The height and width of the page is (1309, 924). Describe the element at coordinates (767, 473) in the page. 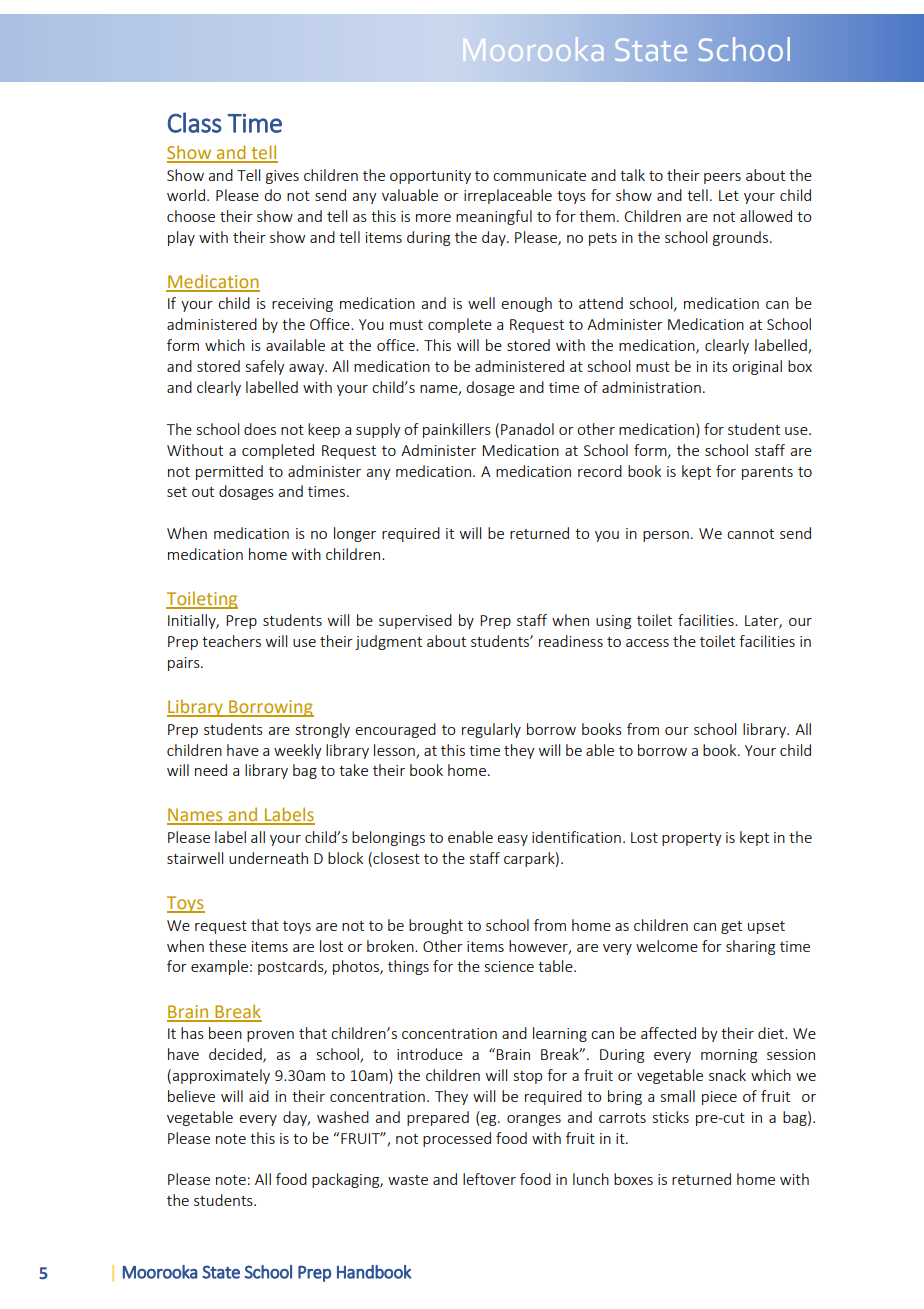

I see `parents` at that location.
